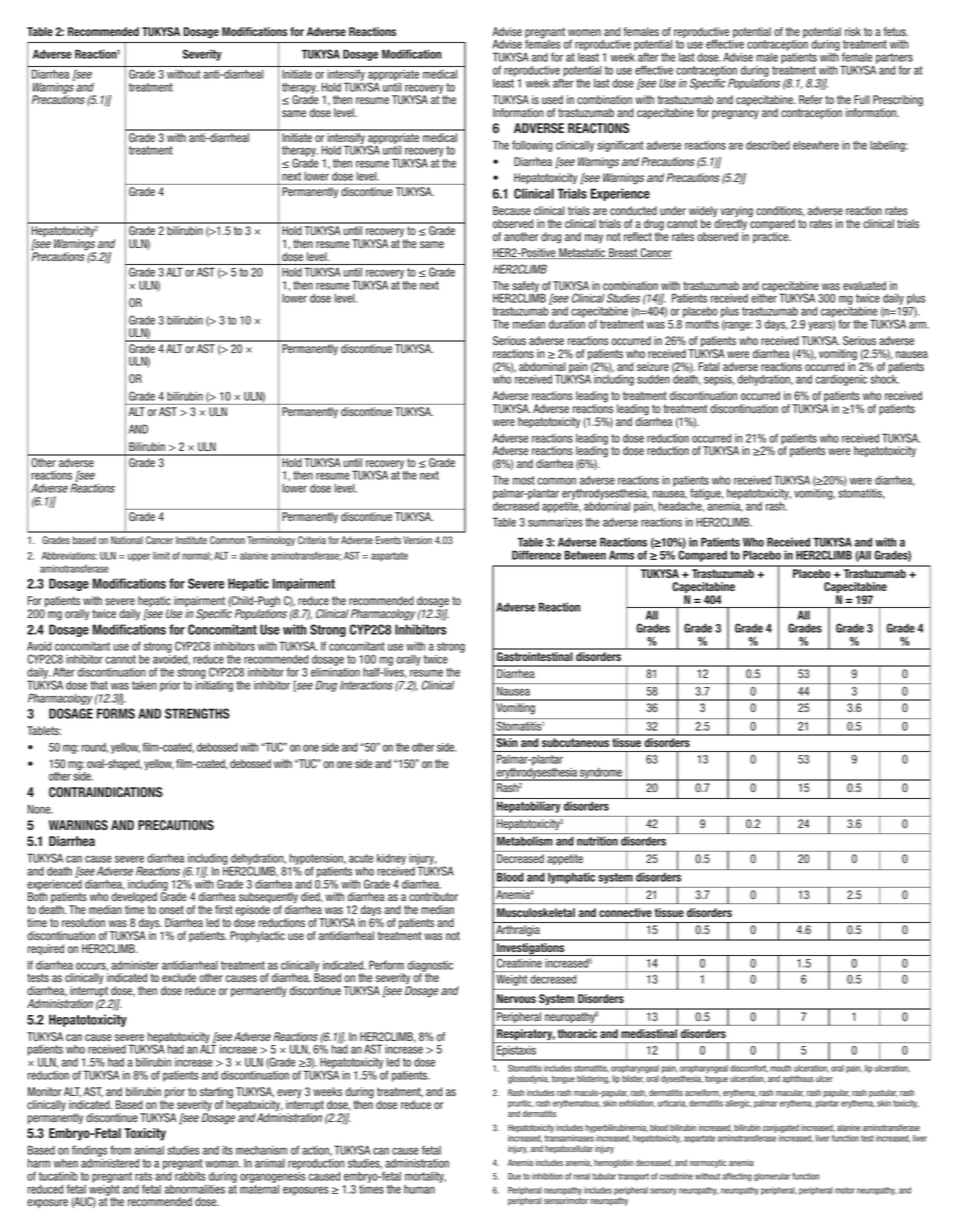 This screenshot has width=958, height=1232. Describe the element at coordinates (811, 100) in the screenshot. I see `Refer` at that location.
